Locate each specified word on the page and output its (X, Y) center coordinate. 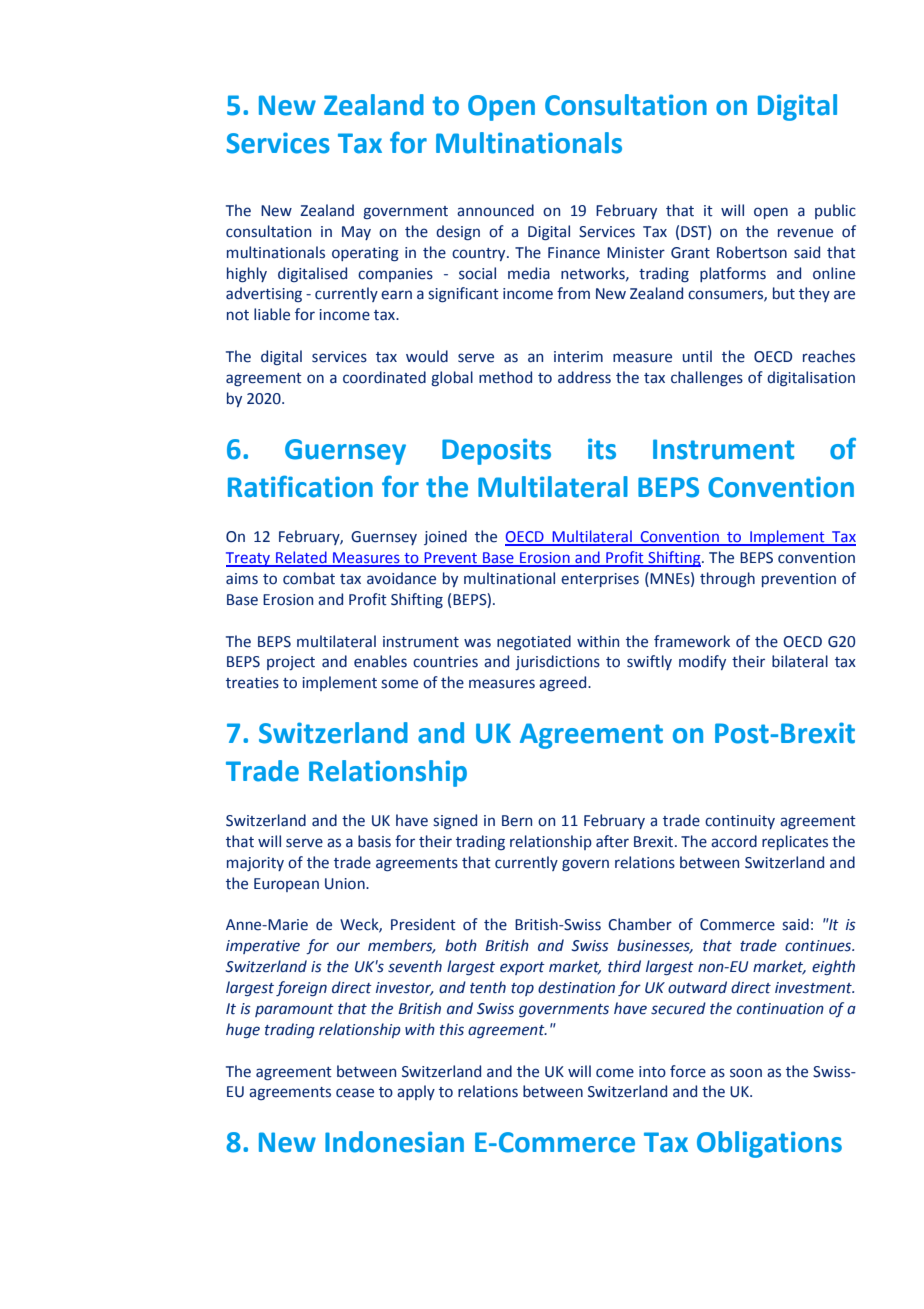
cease (355, 1093)
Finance (574, 253)
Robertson (752, 252)
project (291, 663)
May (356, 233)
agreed (564, 683)
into (652, 1072)
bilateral (800, 661)
